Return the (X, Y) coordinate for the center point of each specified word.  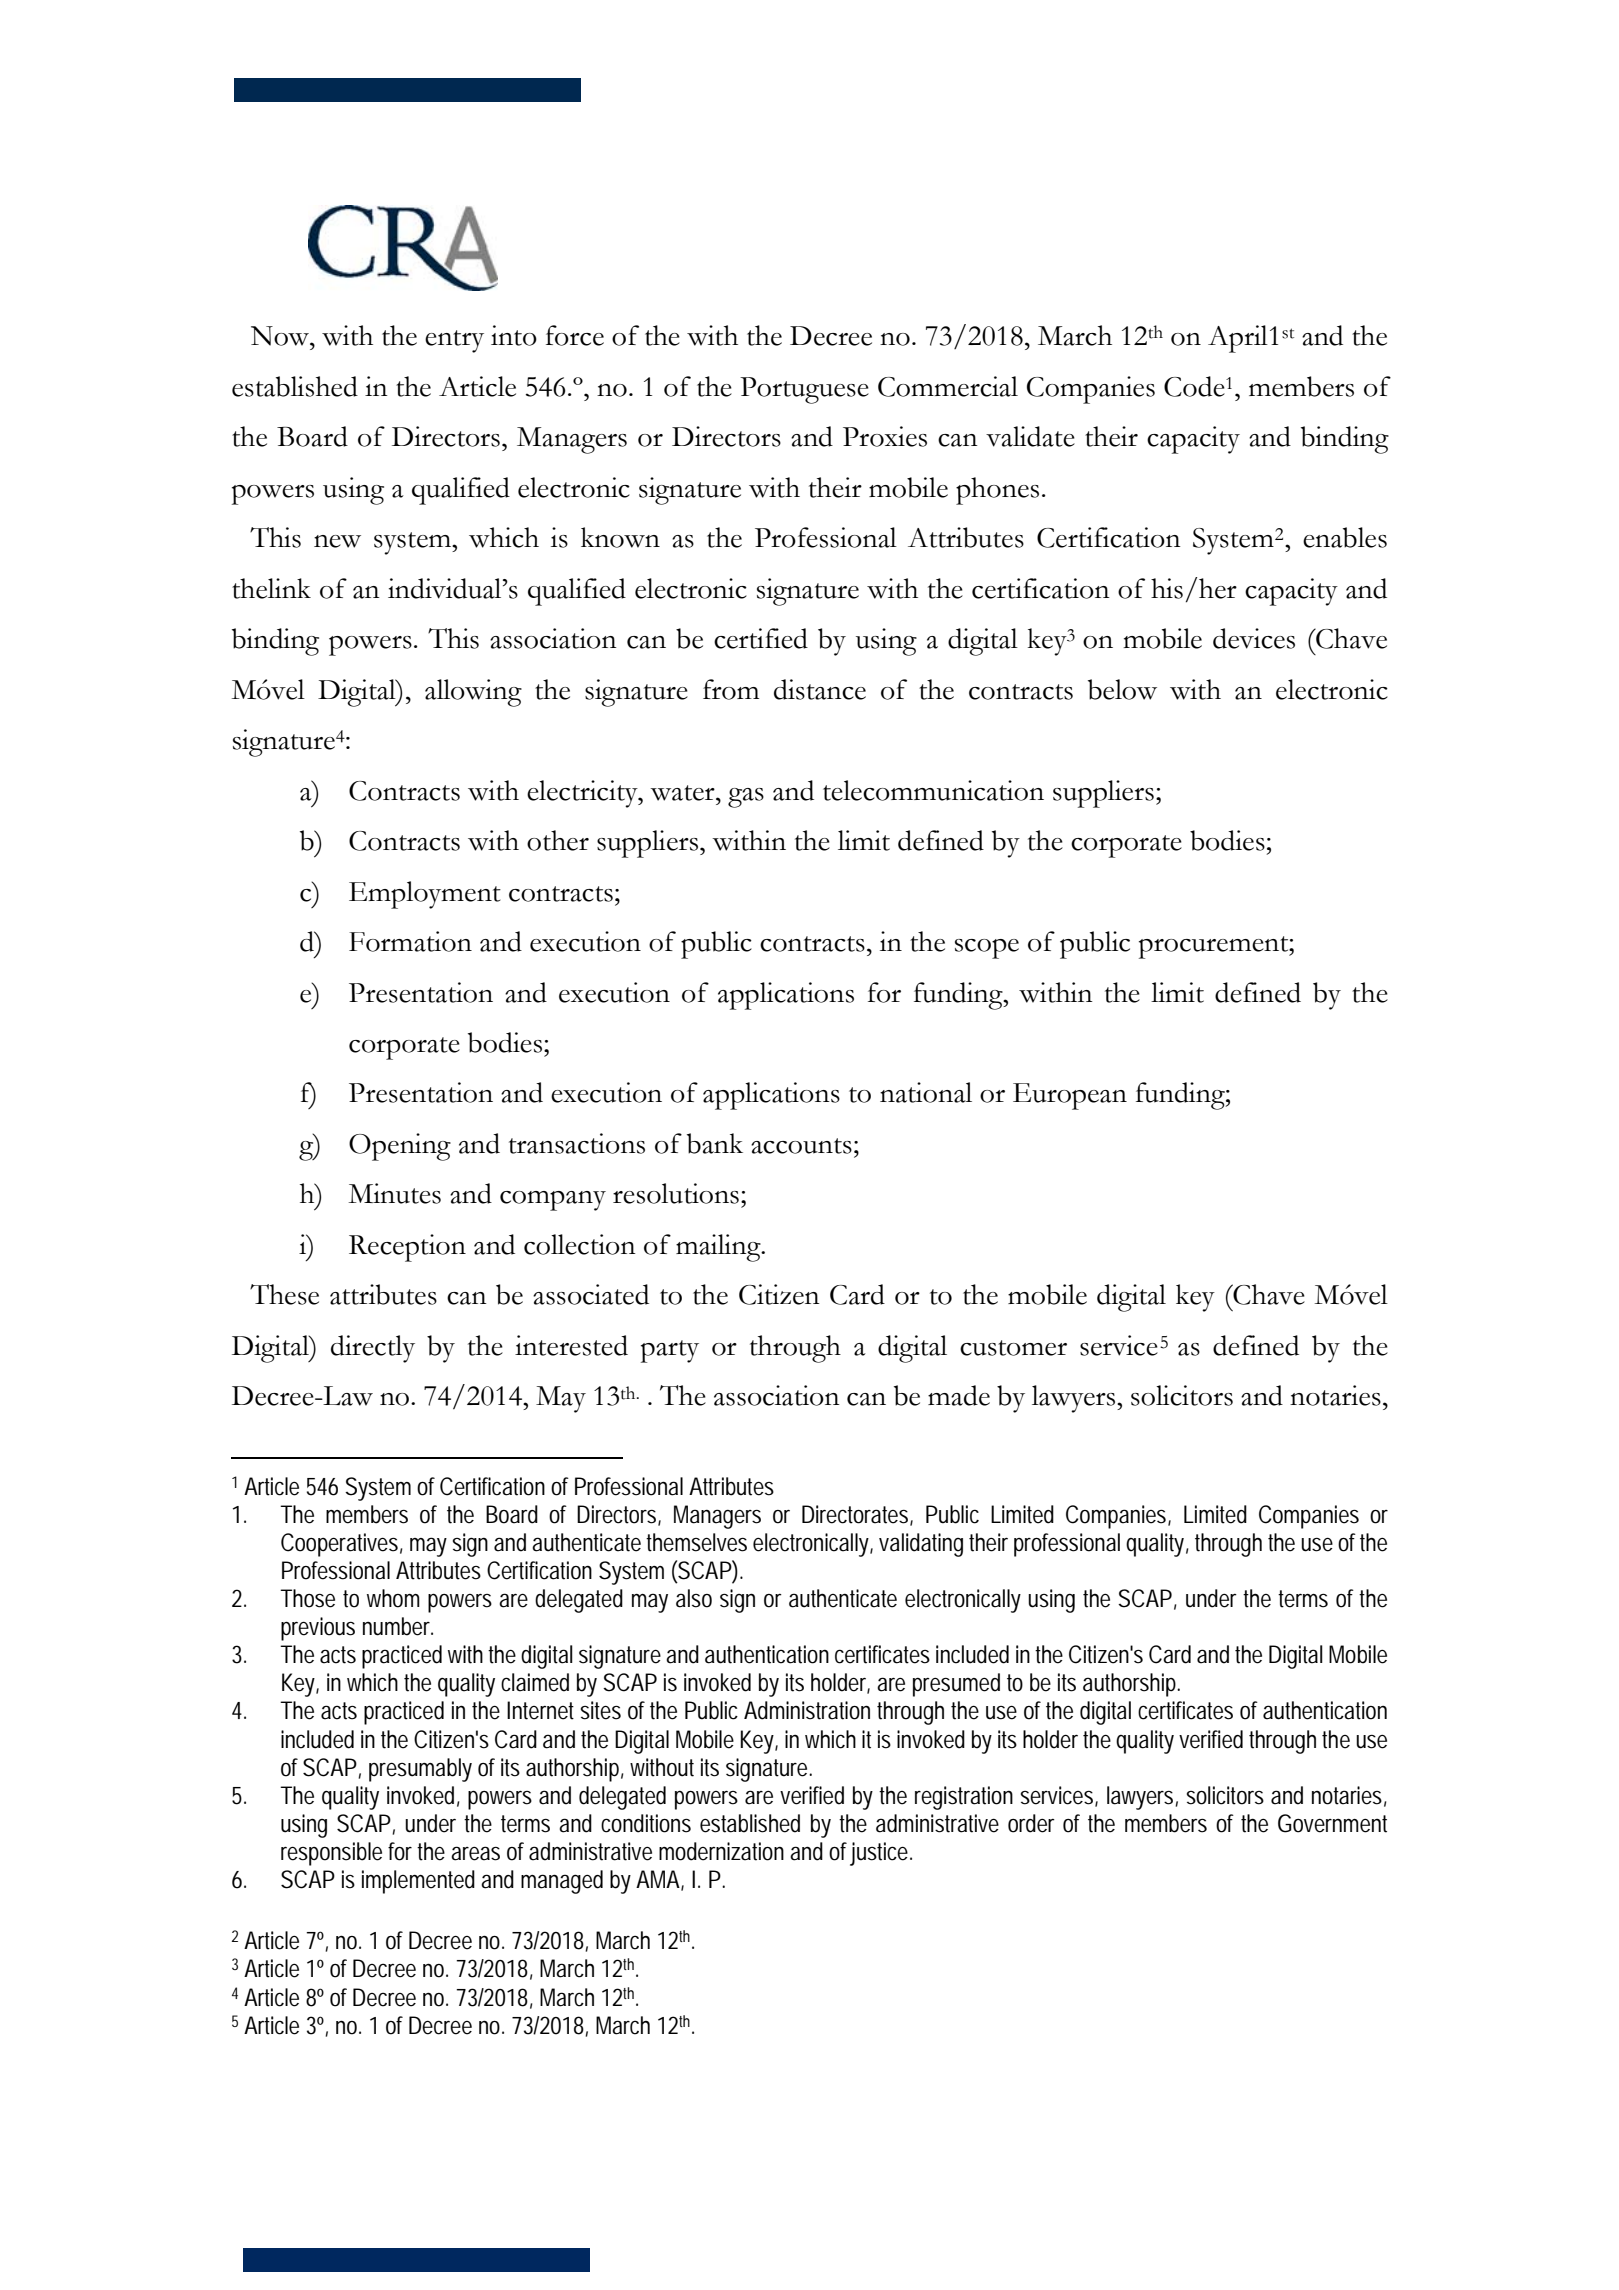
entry (454, 341)
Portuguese (804, 390)
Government (1332, 1823)
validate (1030, 436)
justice (879, 1854)
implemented (418, 1882)
